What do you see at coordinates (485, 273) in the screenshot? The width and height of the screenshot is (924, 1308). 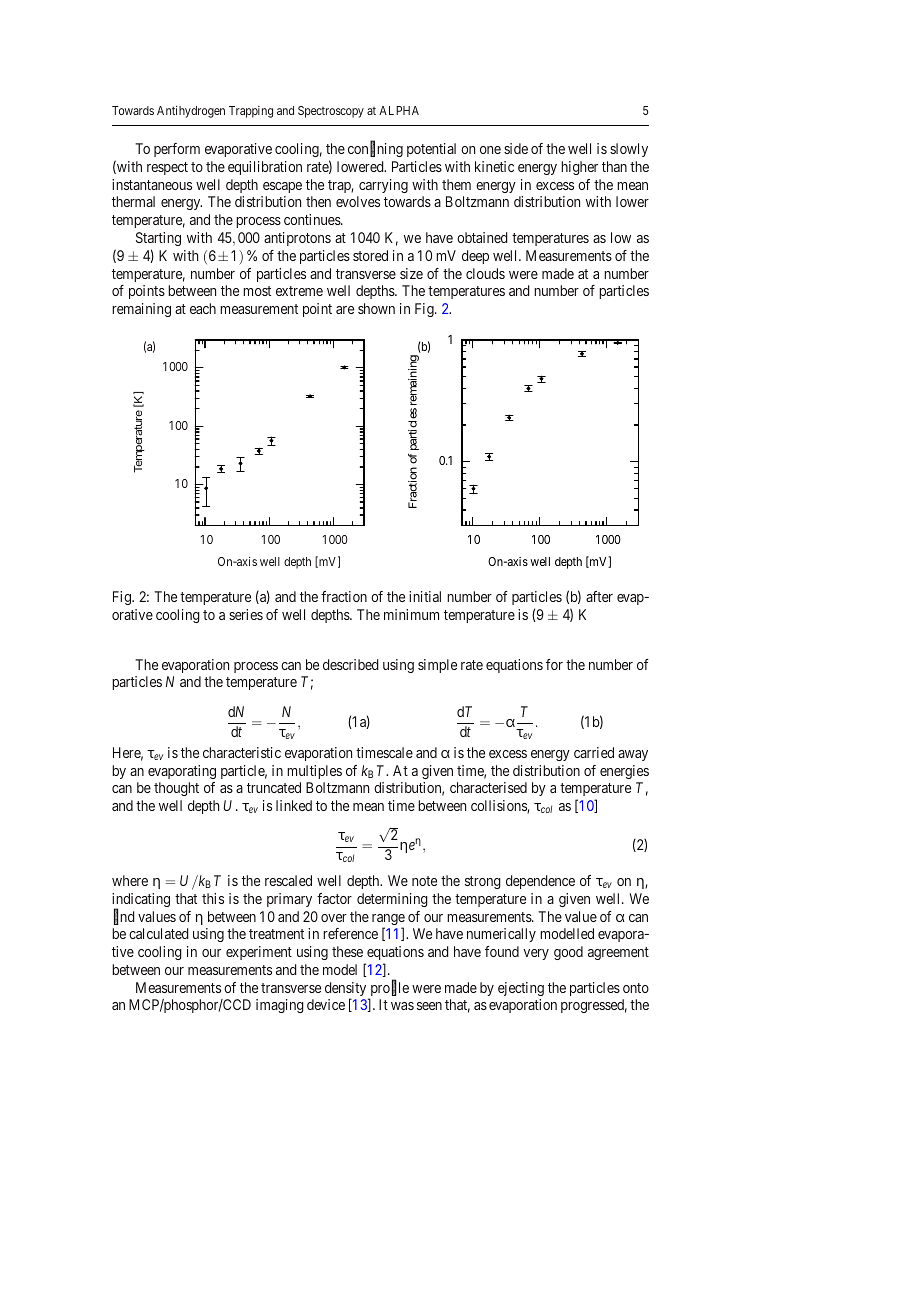 I see `clouds` at bounding box center [485, 273].
